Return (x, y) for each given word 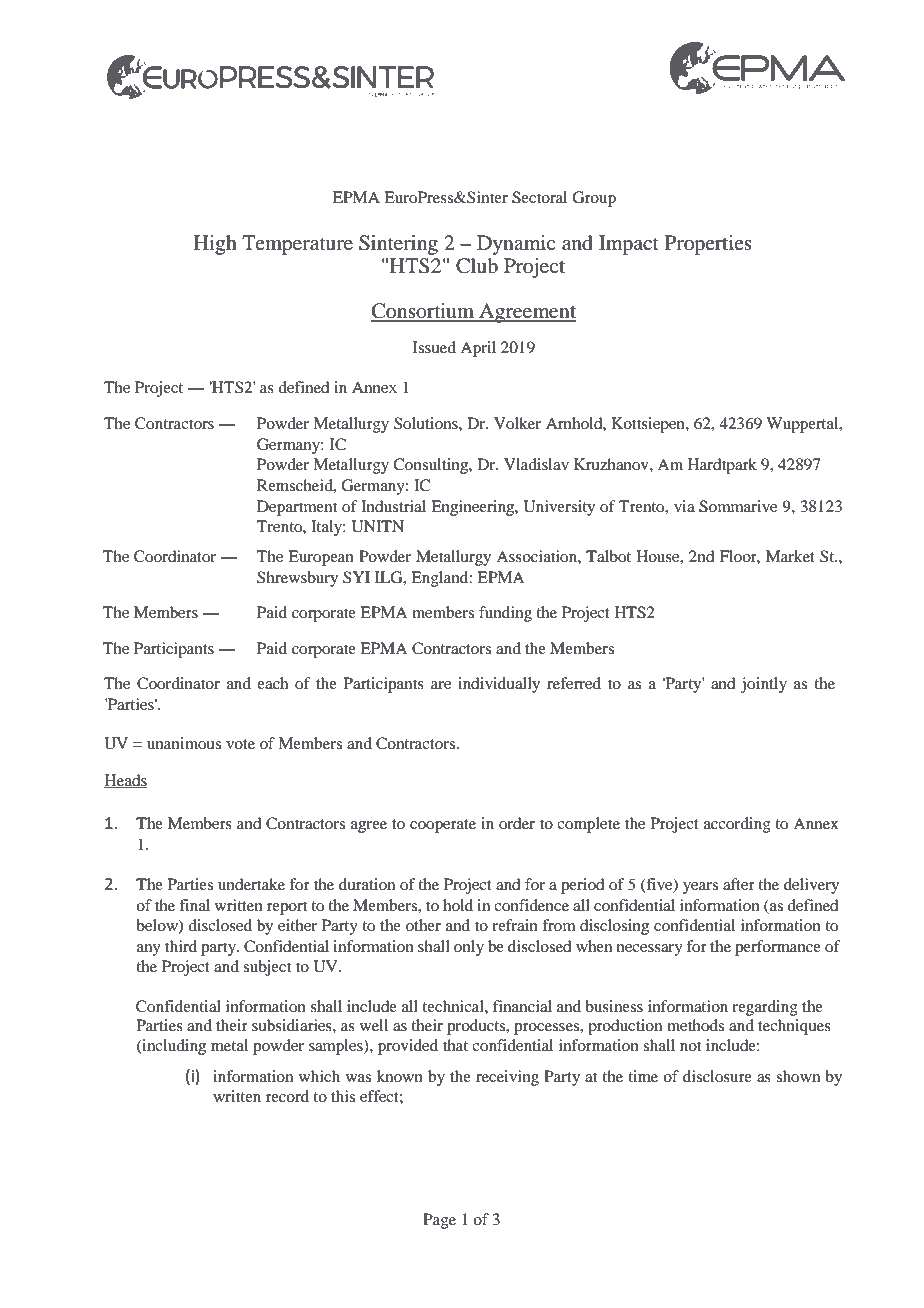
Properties (708, 245)
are (441, 685)
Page (439, 1221)
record (287, 1096)
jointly (764, 685)
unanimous (184, 743)
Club (477, 266)
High (215, 245)
